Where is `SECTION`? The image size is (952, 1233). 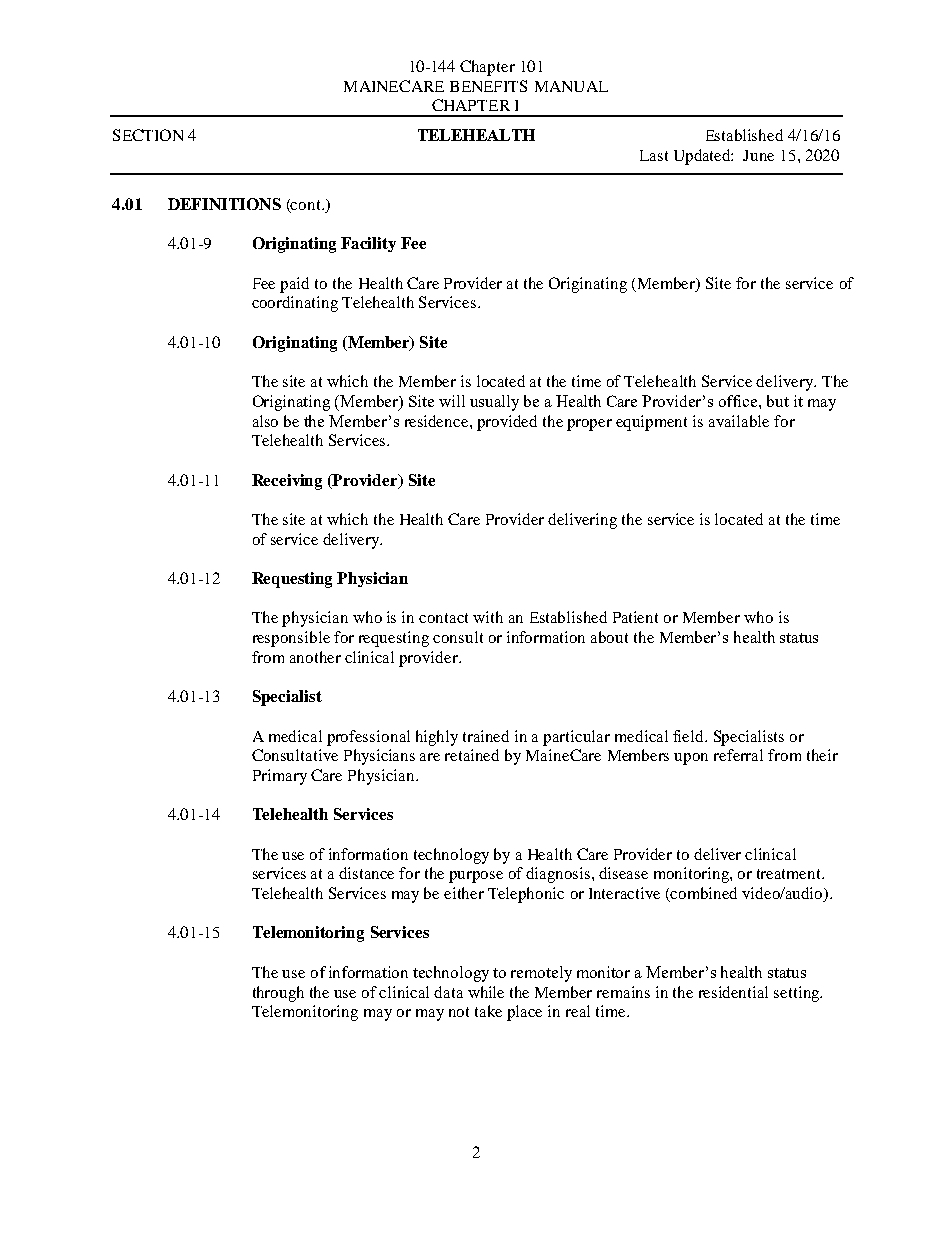
SECTION is located at coordinates (148, 135).
